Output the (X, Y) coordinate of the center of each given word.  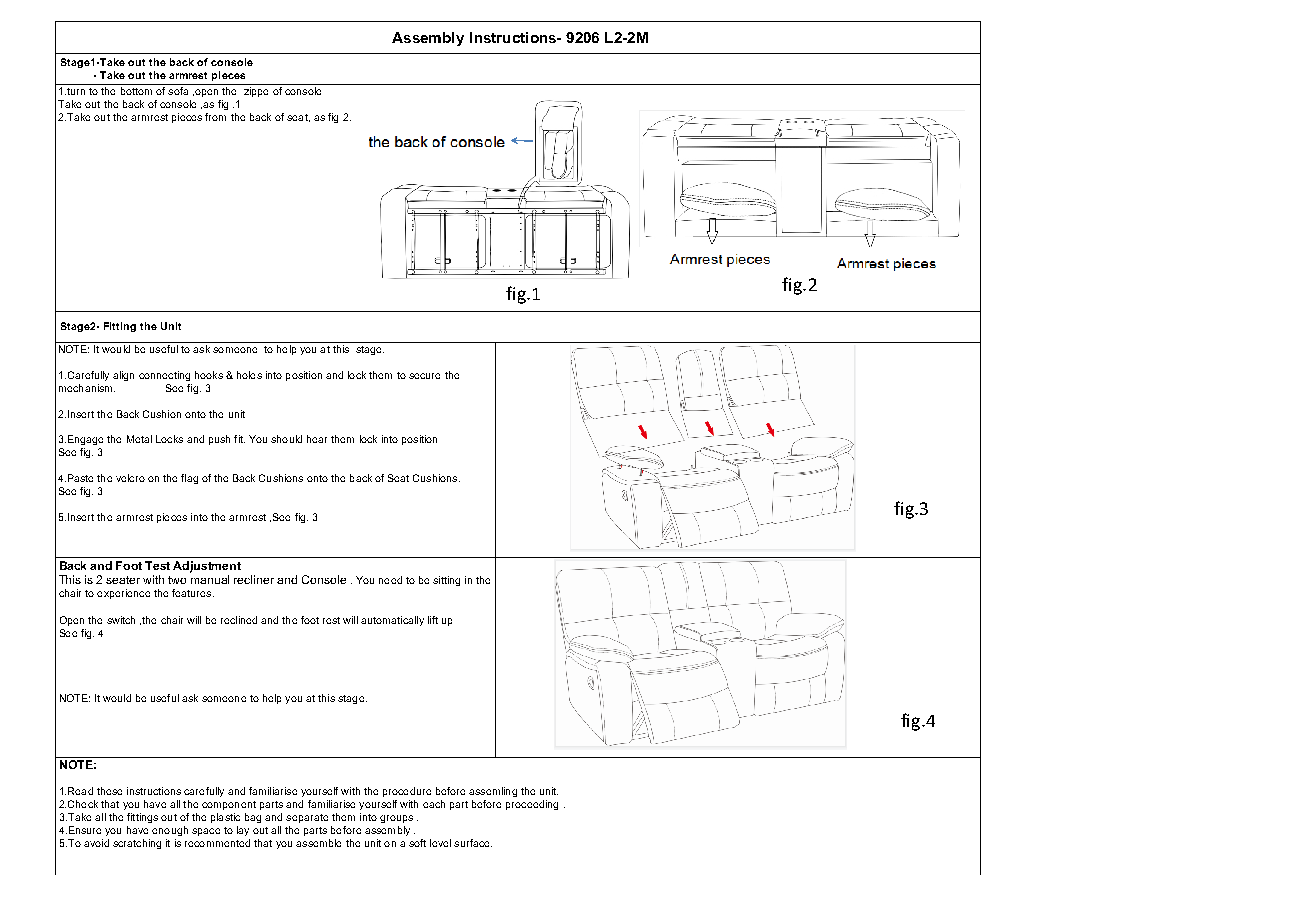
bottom (136, 91)
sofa (178, 91)
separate (307, 818)
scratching (137, 844)
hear (317, 439)
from (215, 117)
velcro (130, 478)
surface (473, 843)
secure (424, 376)
